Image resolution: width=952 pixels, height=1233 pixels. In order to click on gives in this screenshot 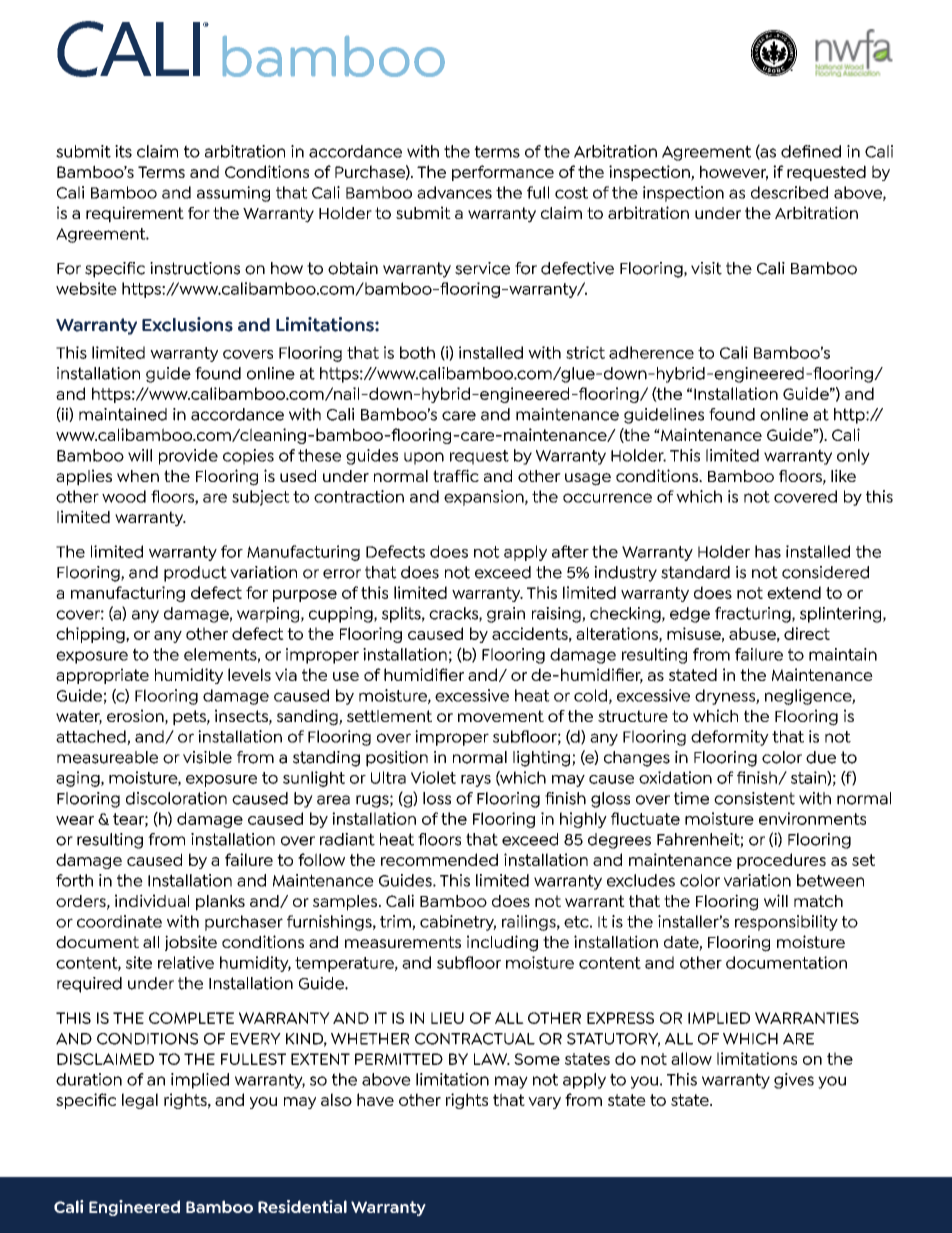, I will do `click(794, 1081)`.
